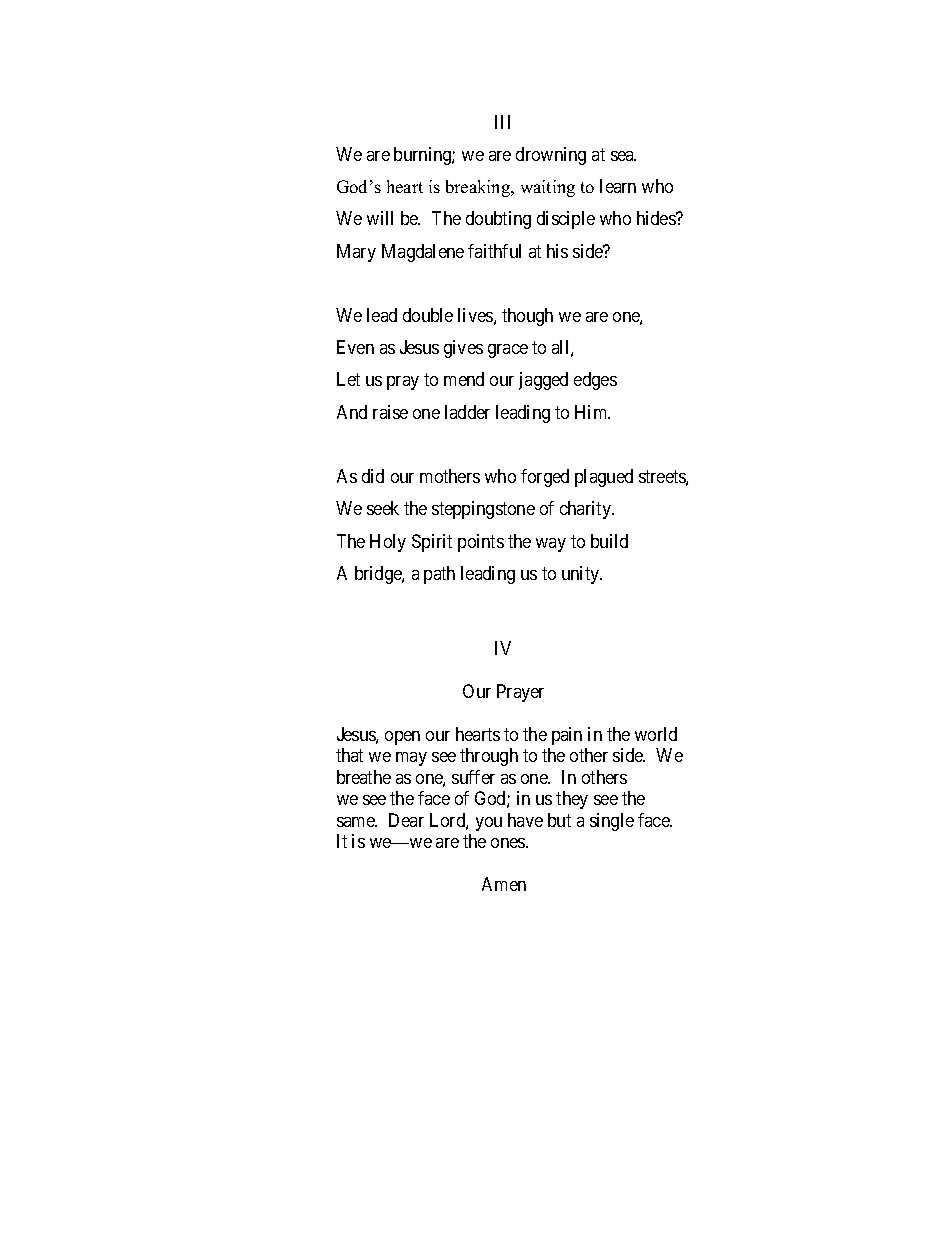  I want to click on Mary, so click(356, 253).
